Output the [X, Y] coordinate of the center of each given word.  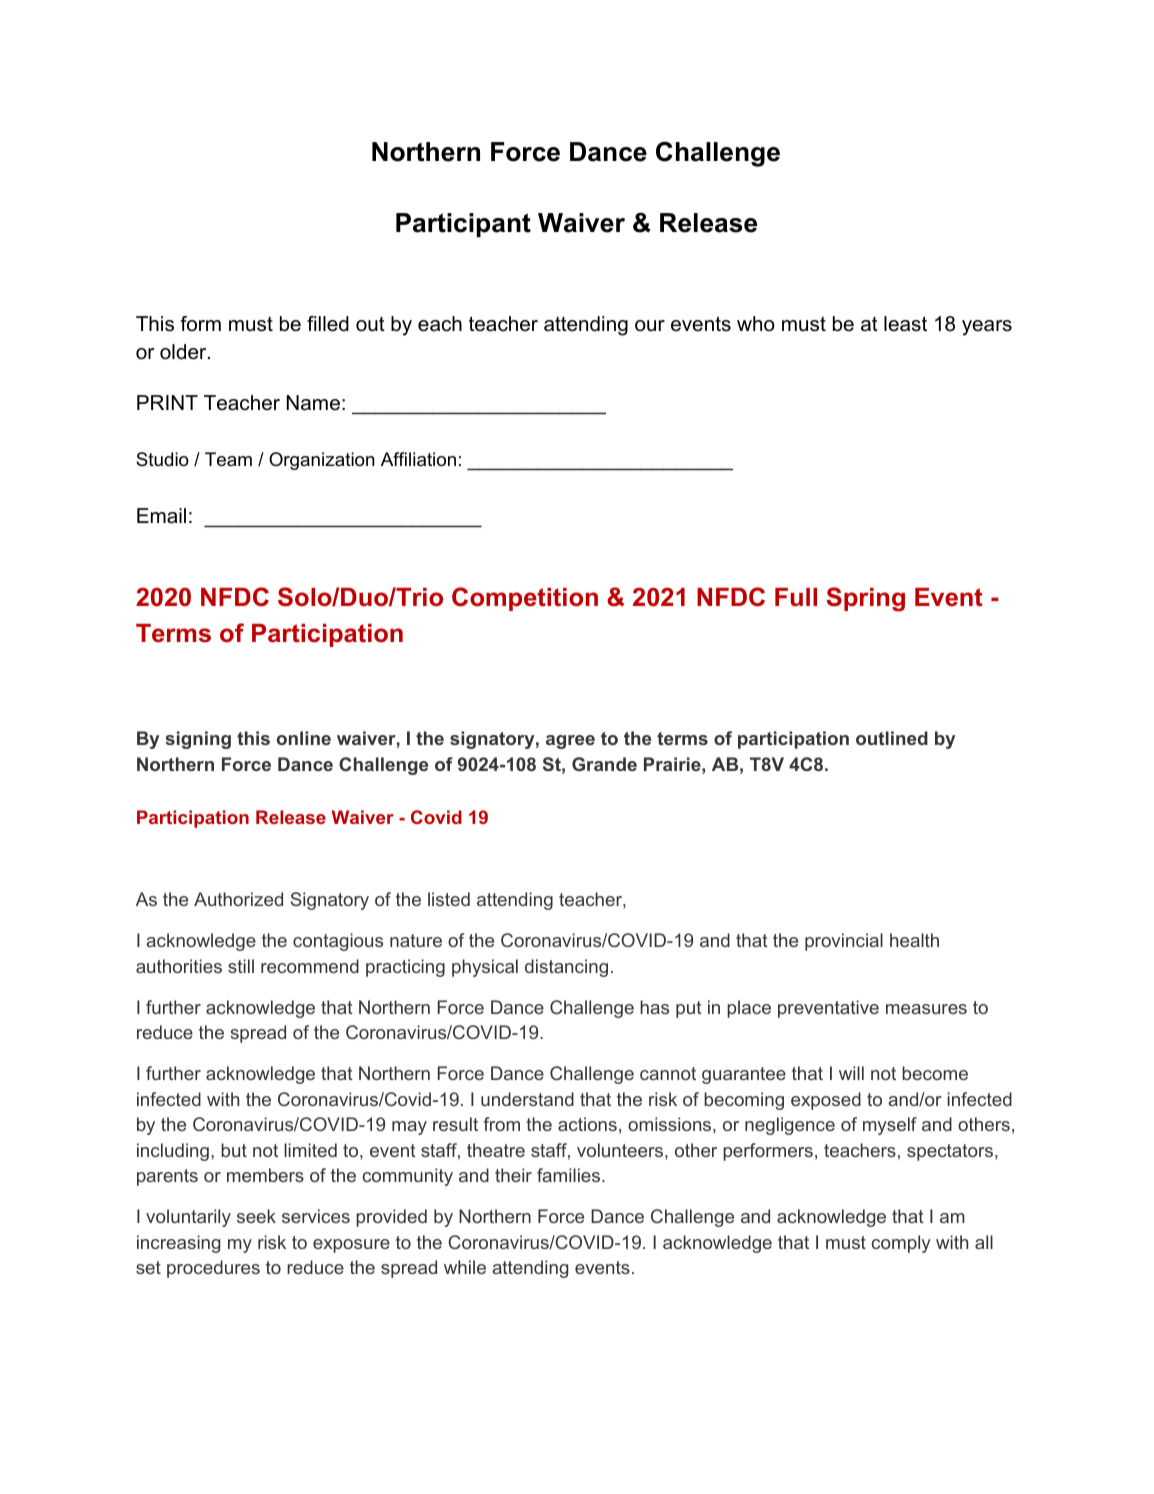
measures [926, 1009]
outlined [892, 738]
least [905, 324]
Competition [525, 599]
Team [228, 459]
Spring [866, 599]
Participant [463, 225]
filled [328, 324]
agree [570, 742]
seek [256, 1216]
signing [198, 740]
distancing [566, 968]
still [241, 966]
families [570, 1175]
